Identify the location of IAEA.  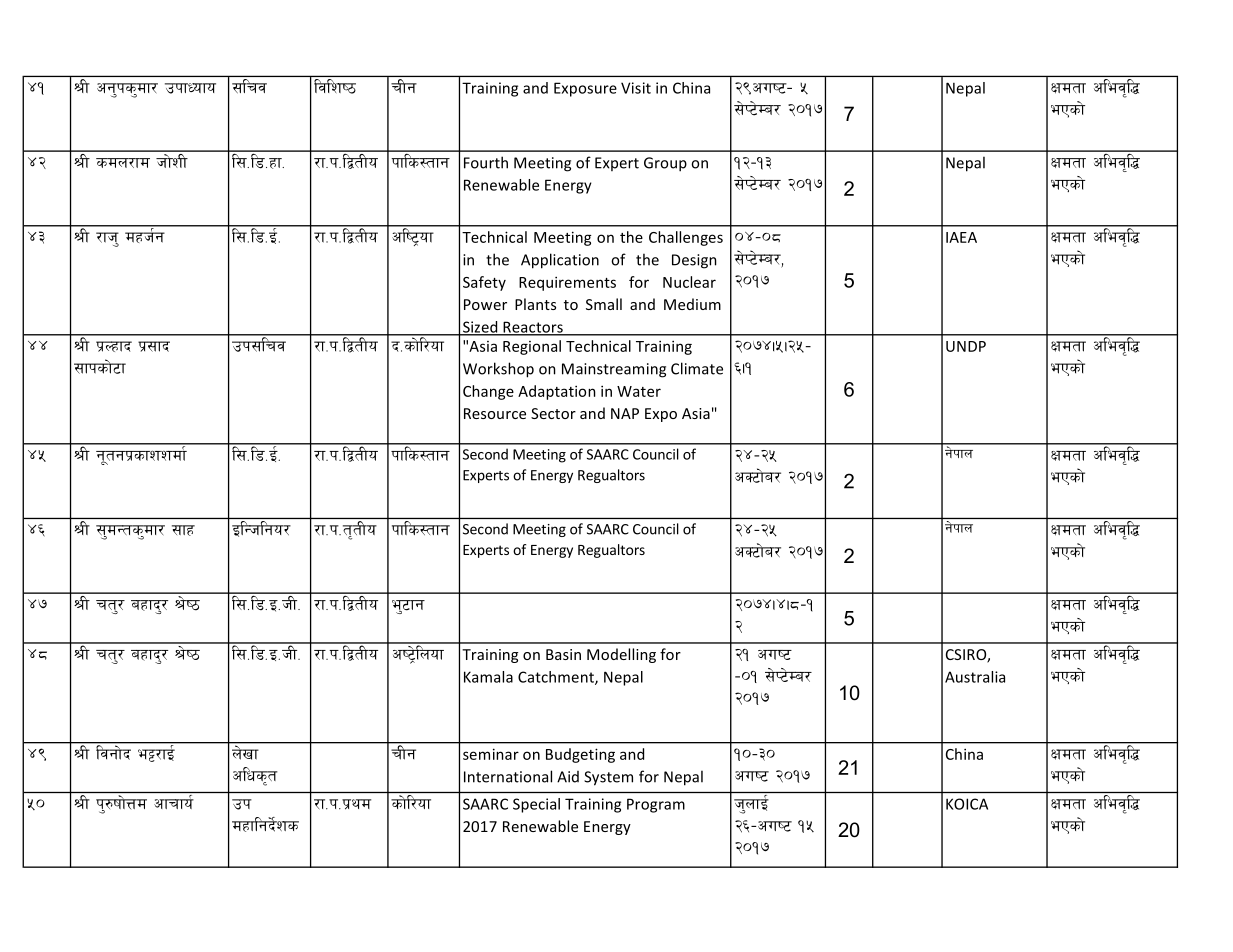
(961, 237).
